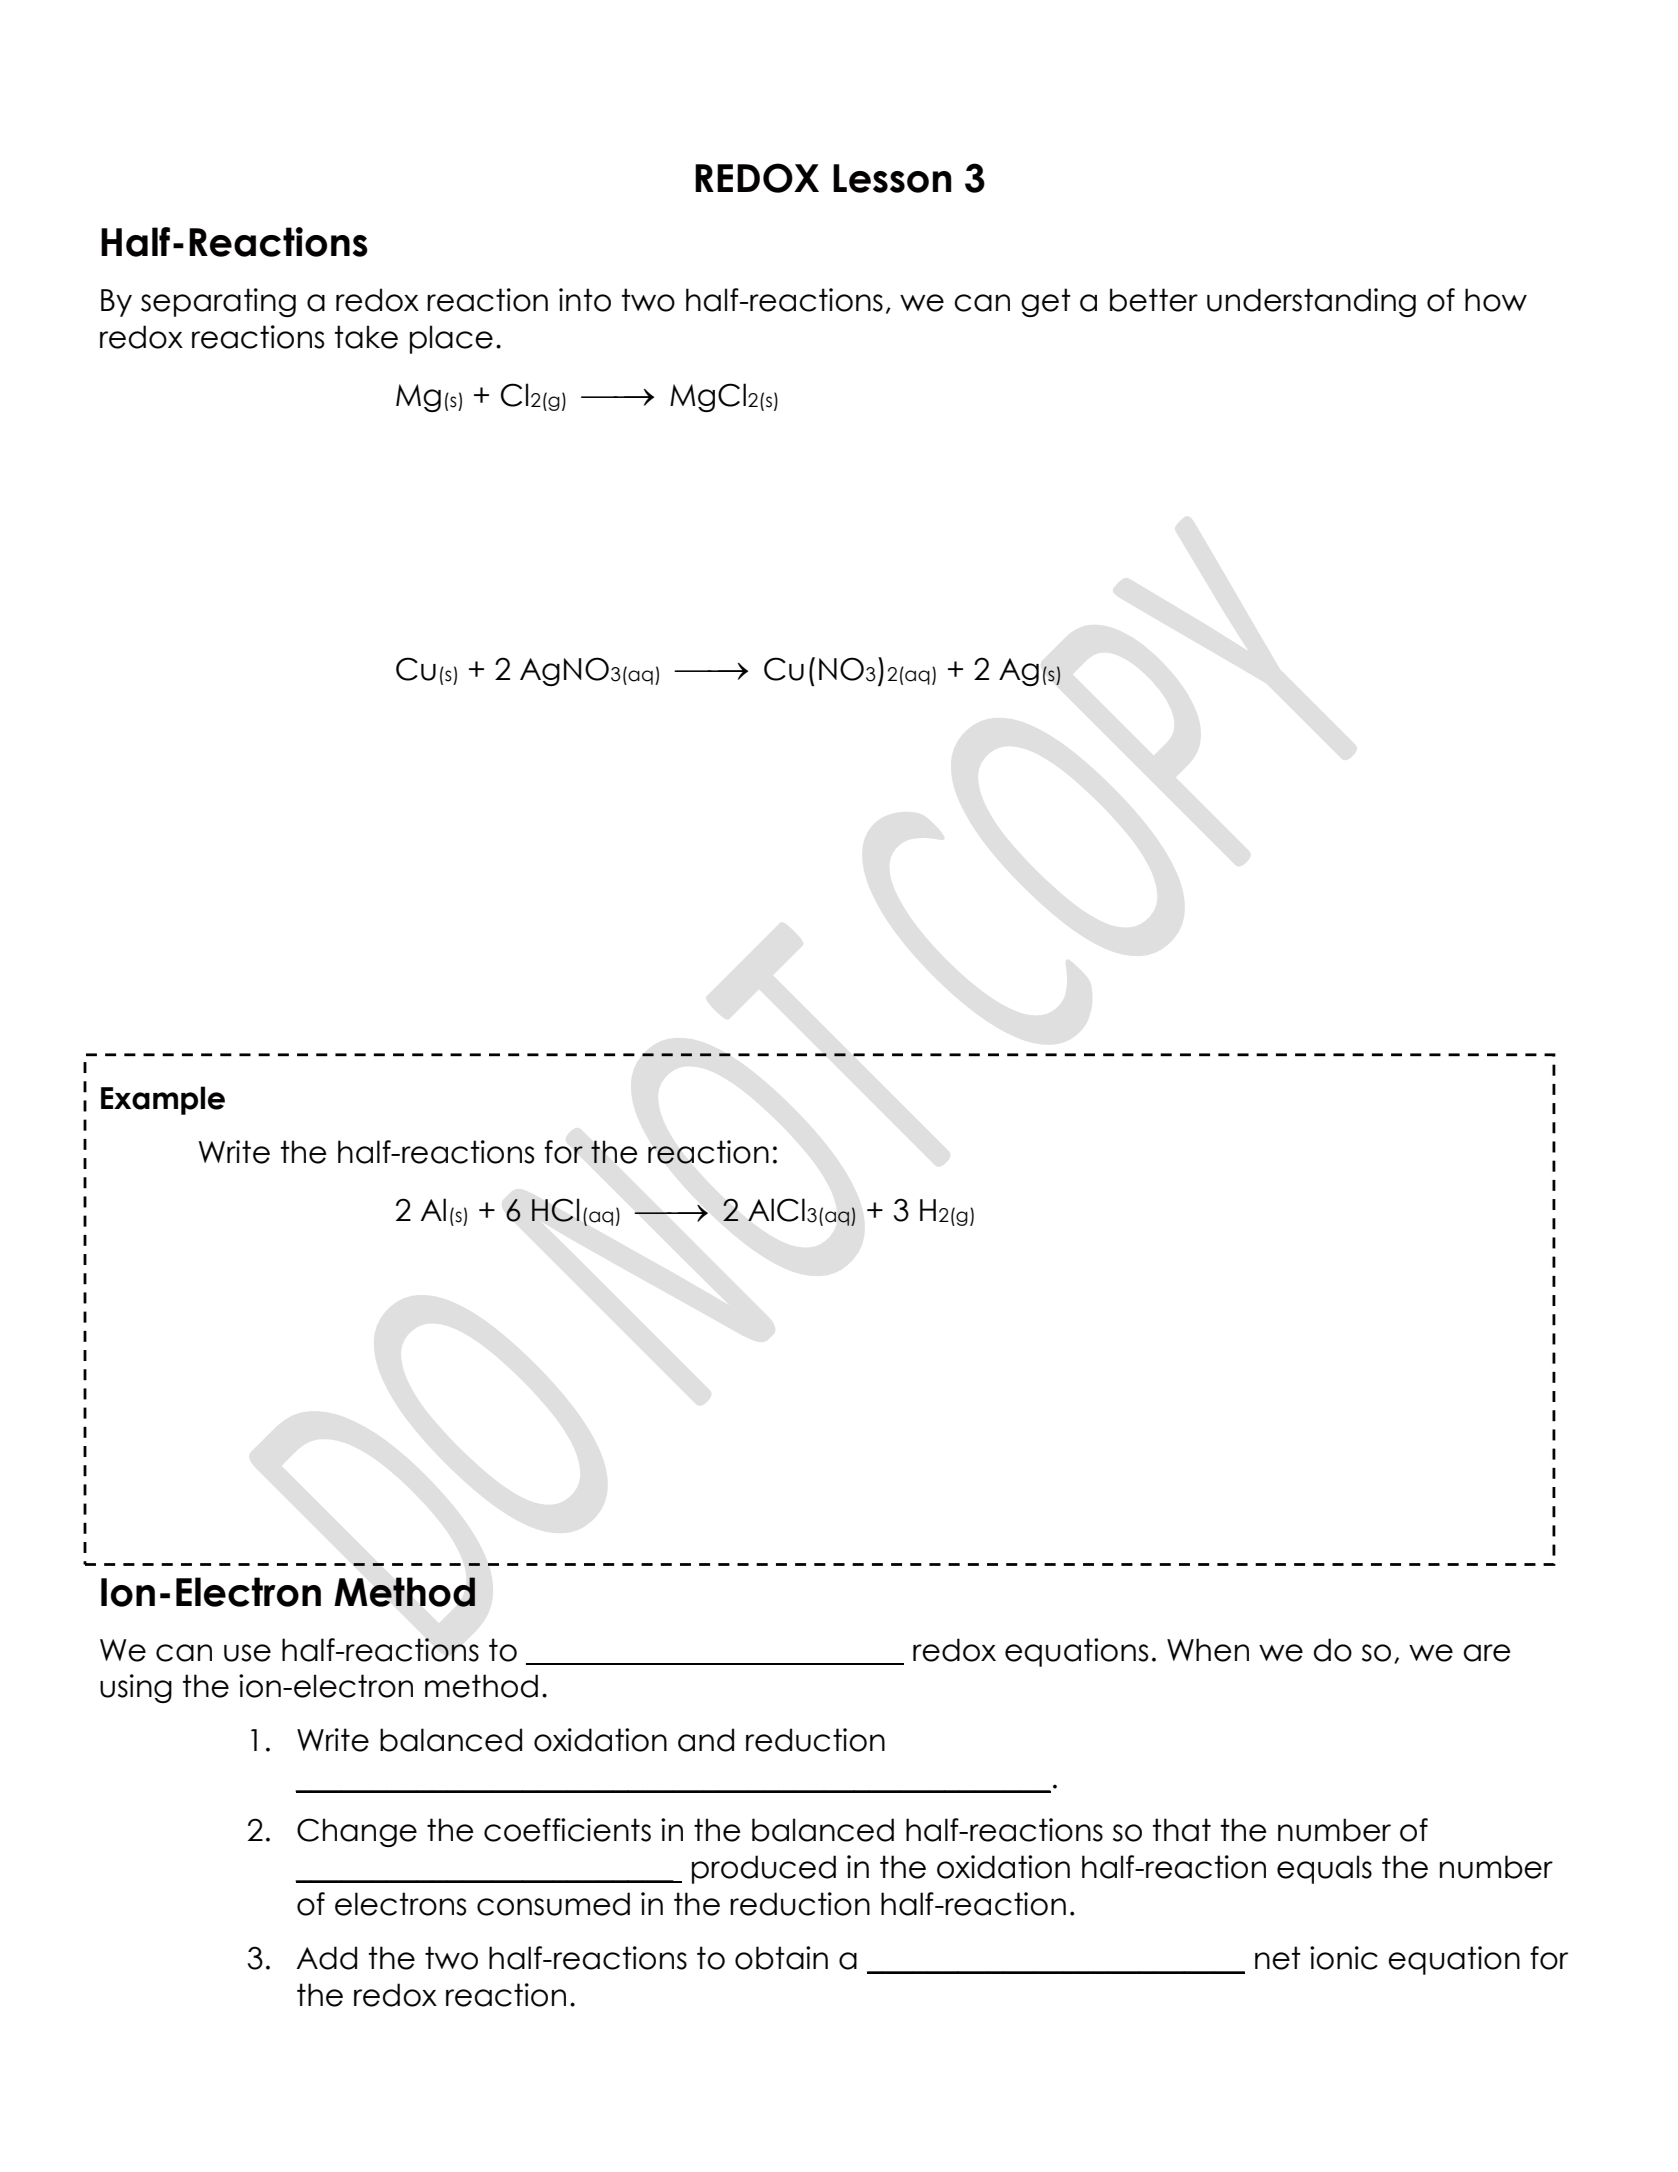 Image resolution: width=1678 pixels, height=2172 pixels. Describe the element at coordinates (366, 337) in the document. I see `take` at that location.
